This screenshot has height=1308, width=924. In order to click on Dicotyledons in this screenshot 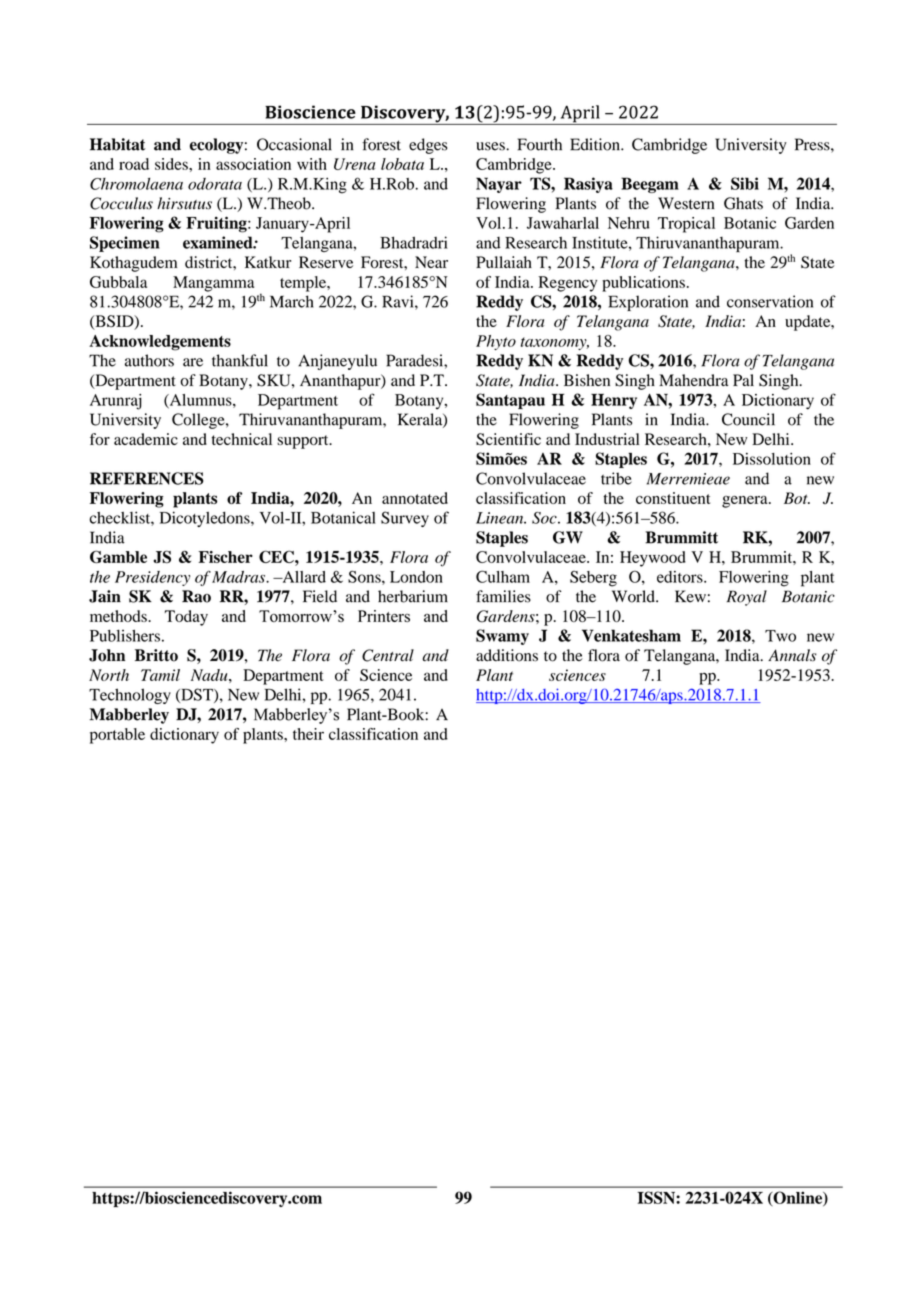, I will do `click(206, 519)`.
